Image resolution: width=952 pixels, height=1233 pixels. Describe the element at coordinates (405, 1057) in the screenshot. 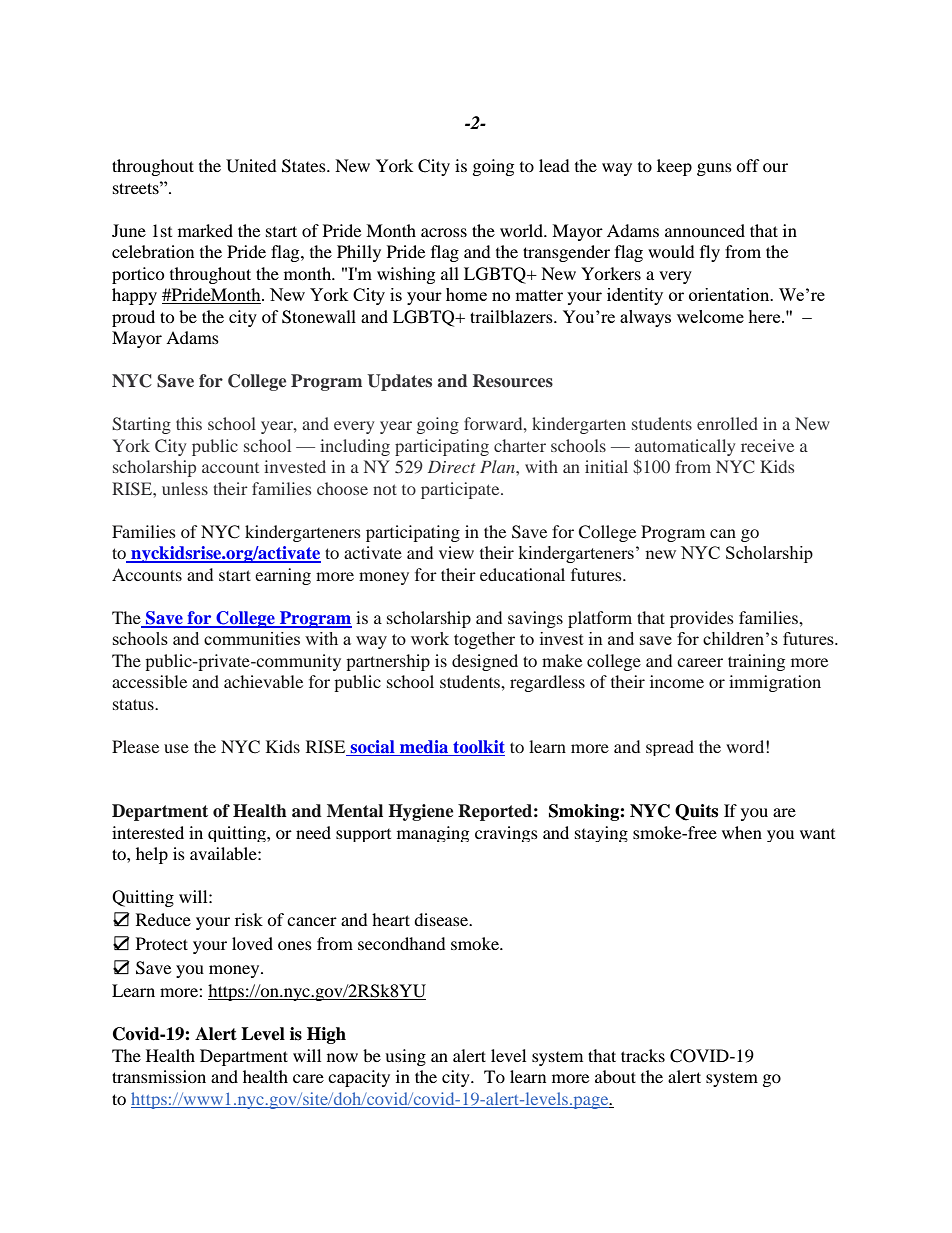

I see `using` at that location.
